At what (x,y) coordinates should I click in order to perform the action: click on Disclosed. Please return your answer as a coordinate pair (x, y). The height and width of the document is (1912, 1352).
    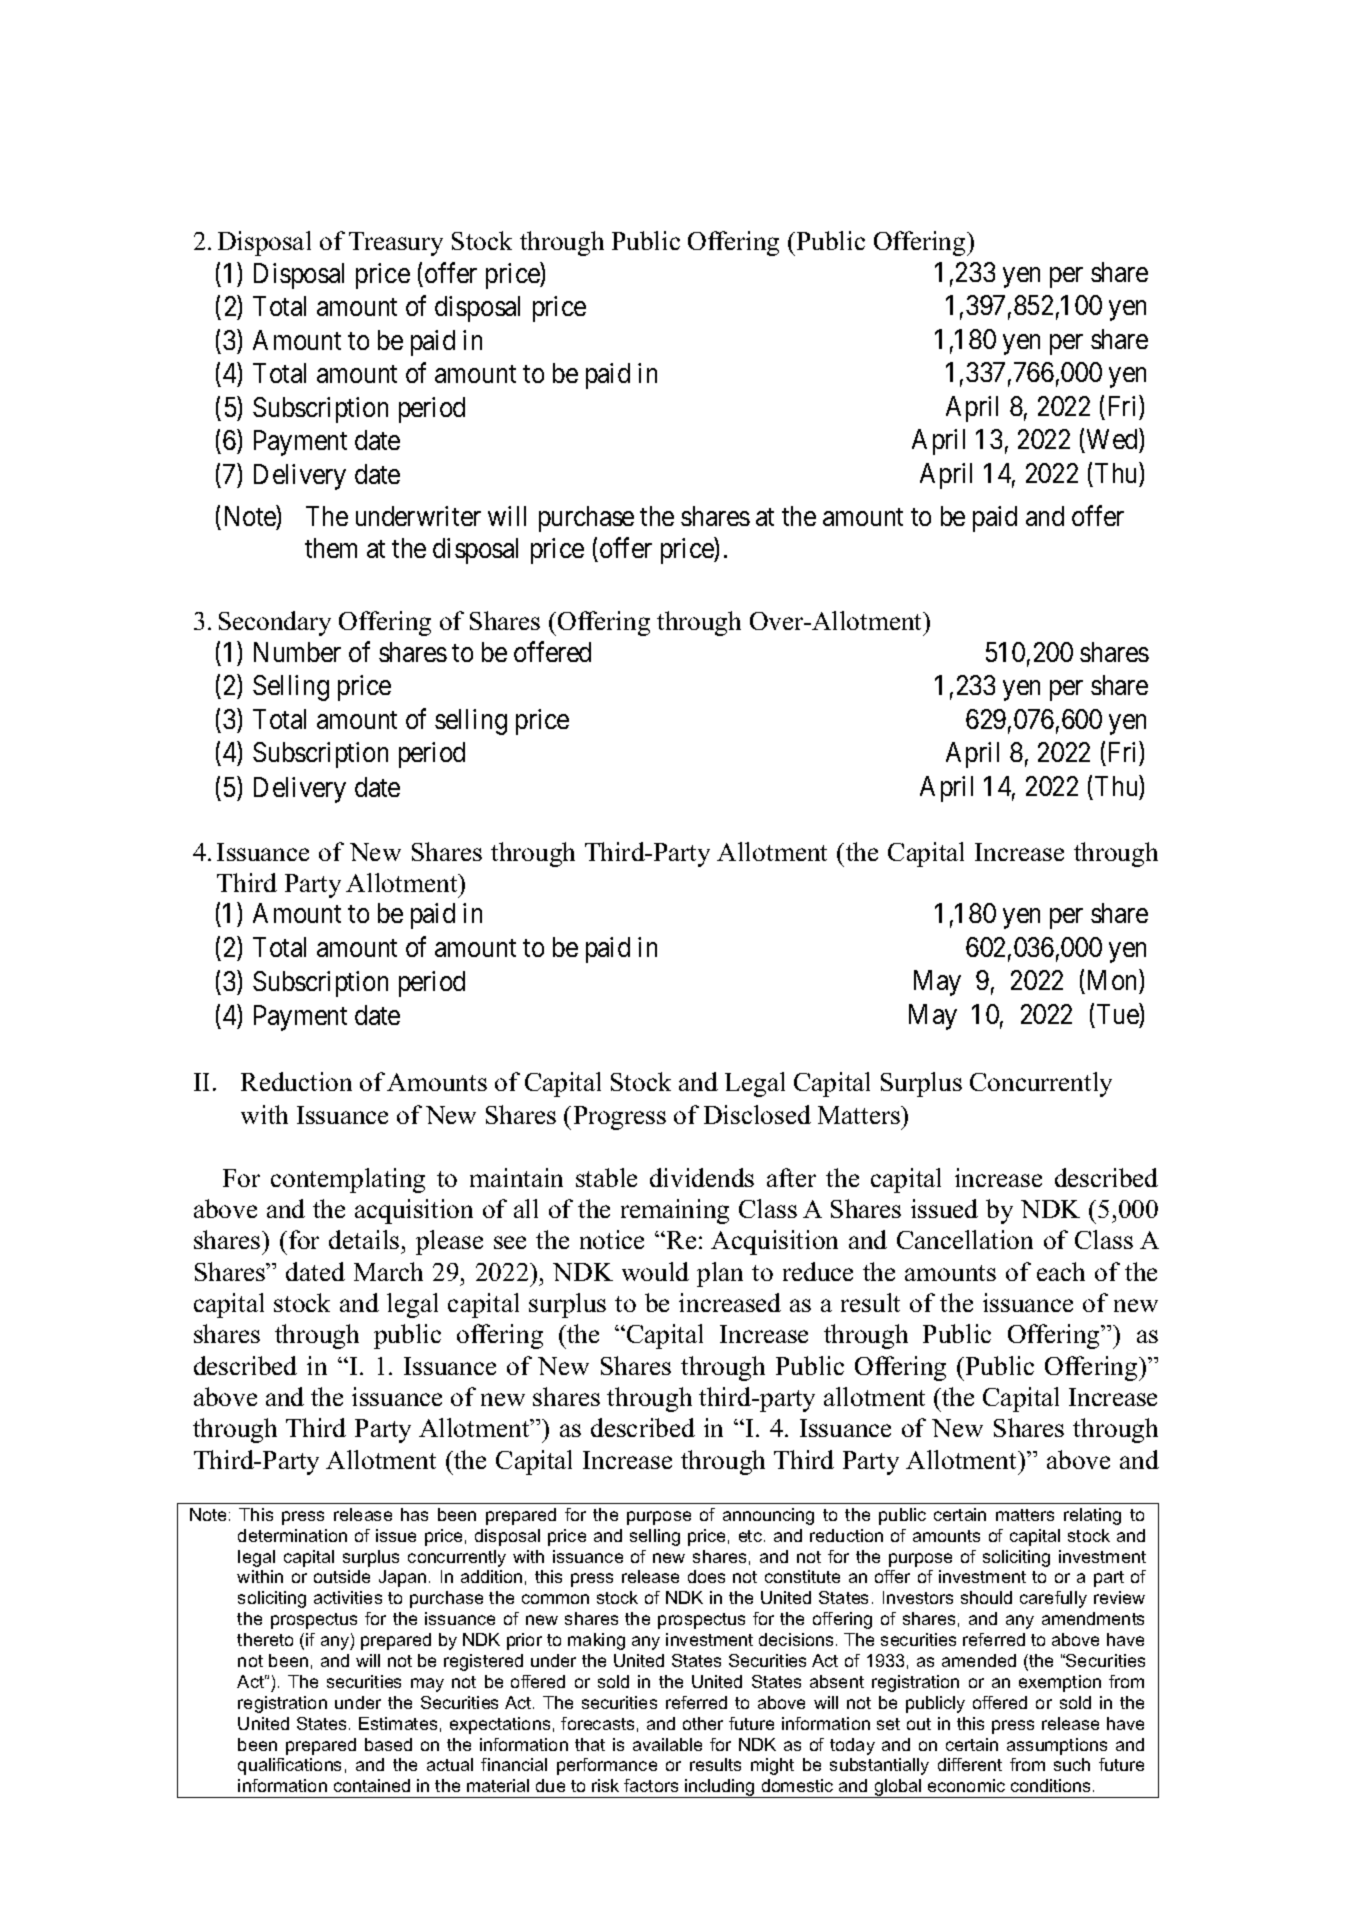
    Looking at the image, I should click on (757, 1114).
